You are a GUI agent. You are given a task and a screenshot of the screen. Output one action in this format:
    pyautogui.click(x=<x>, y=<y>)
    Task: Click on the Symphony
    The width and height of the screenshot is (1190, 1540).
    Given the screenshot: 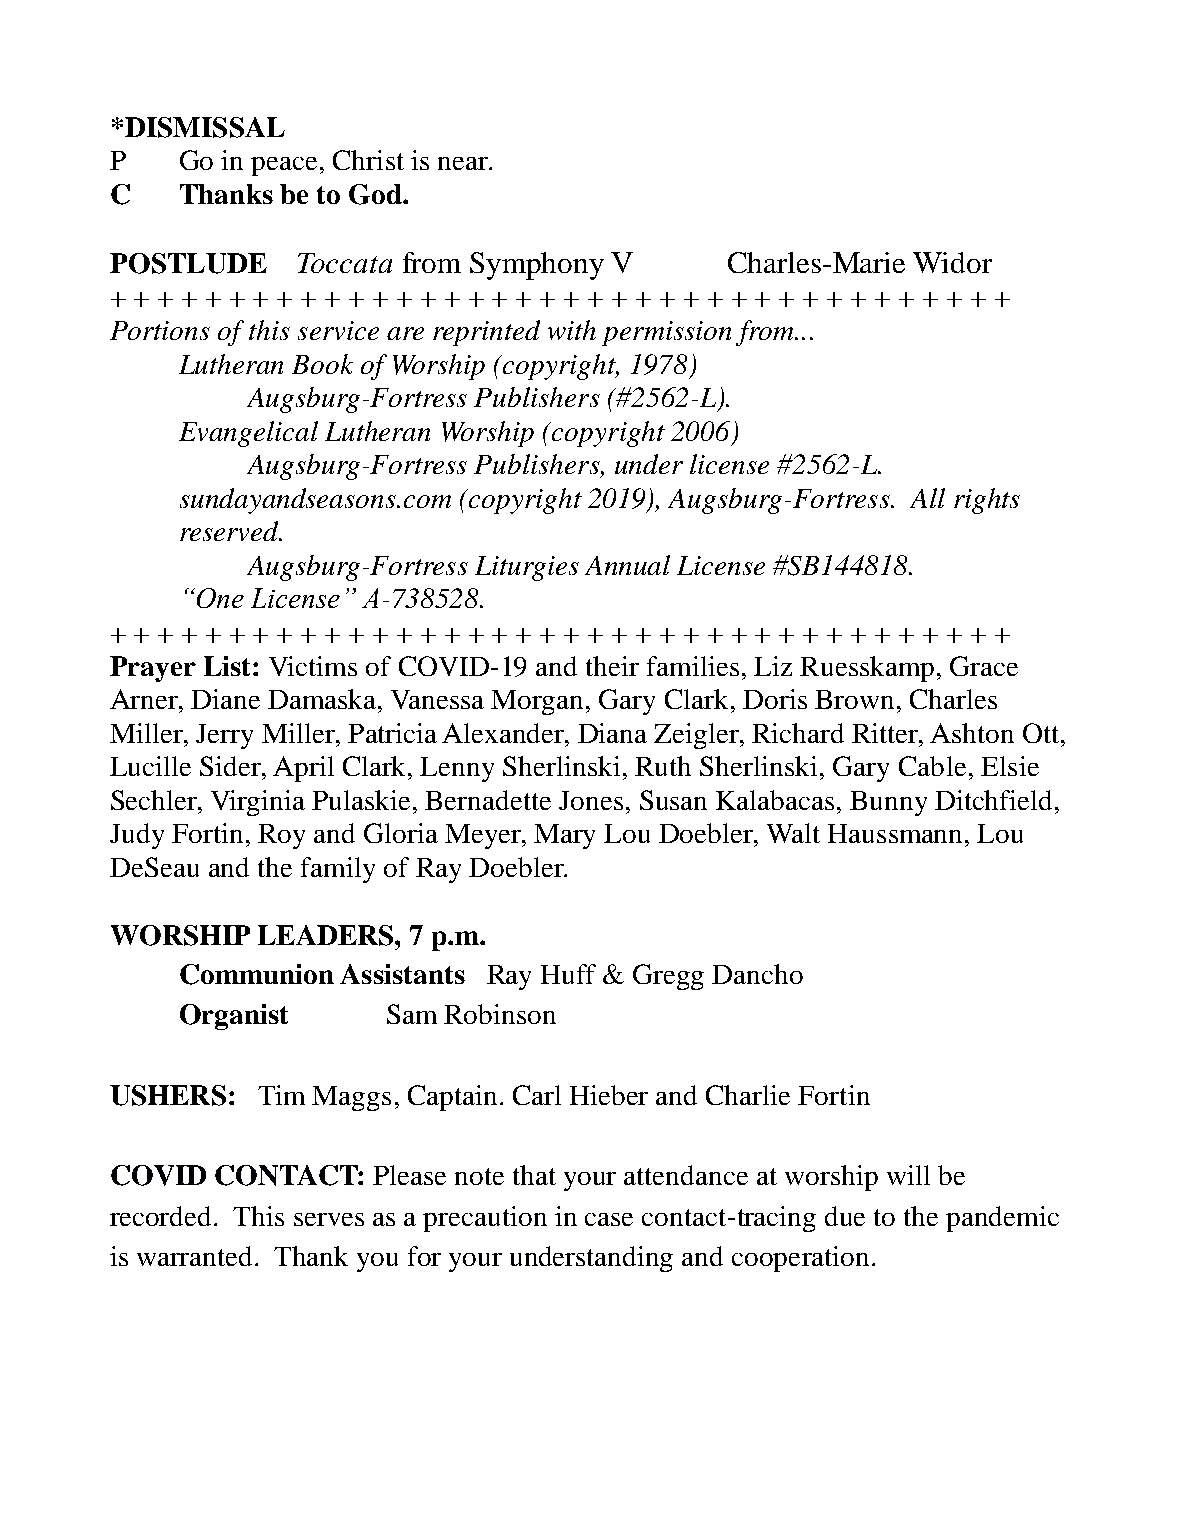 What is the action you would take?
    pyautogui.click(x=537, y=266)
